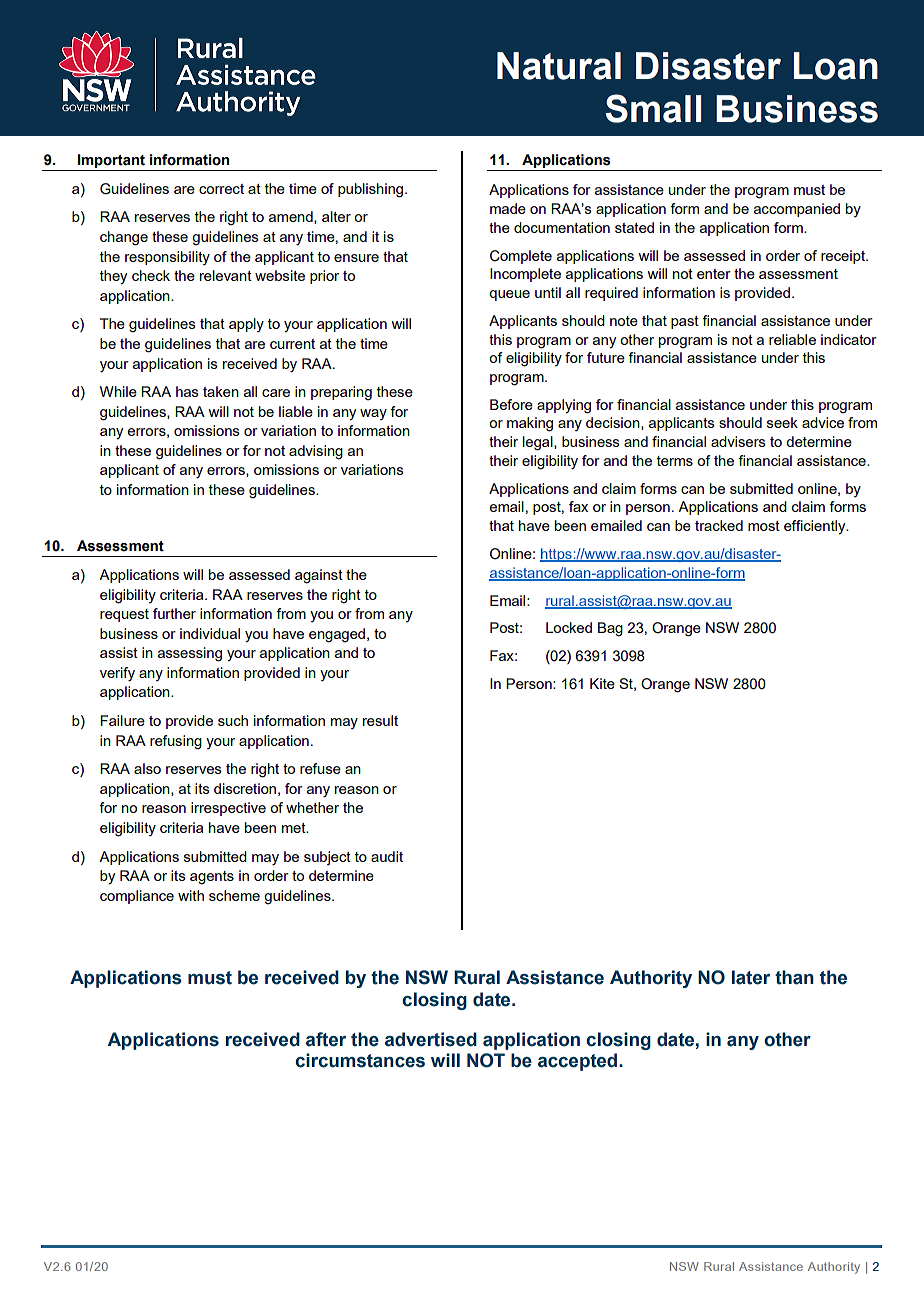  Describe the element at coordinates (326, 1039) in the image. I see `after` at that location.
